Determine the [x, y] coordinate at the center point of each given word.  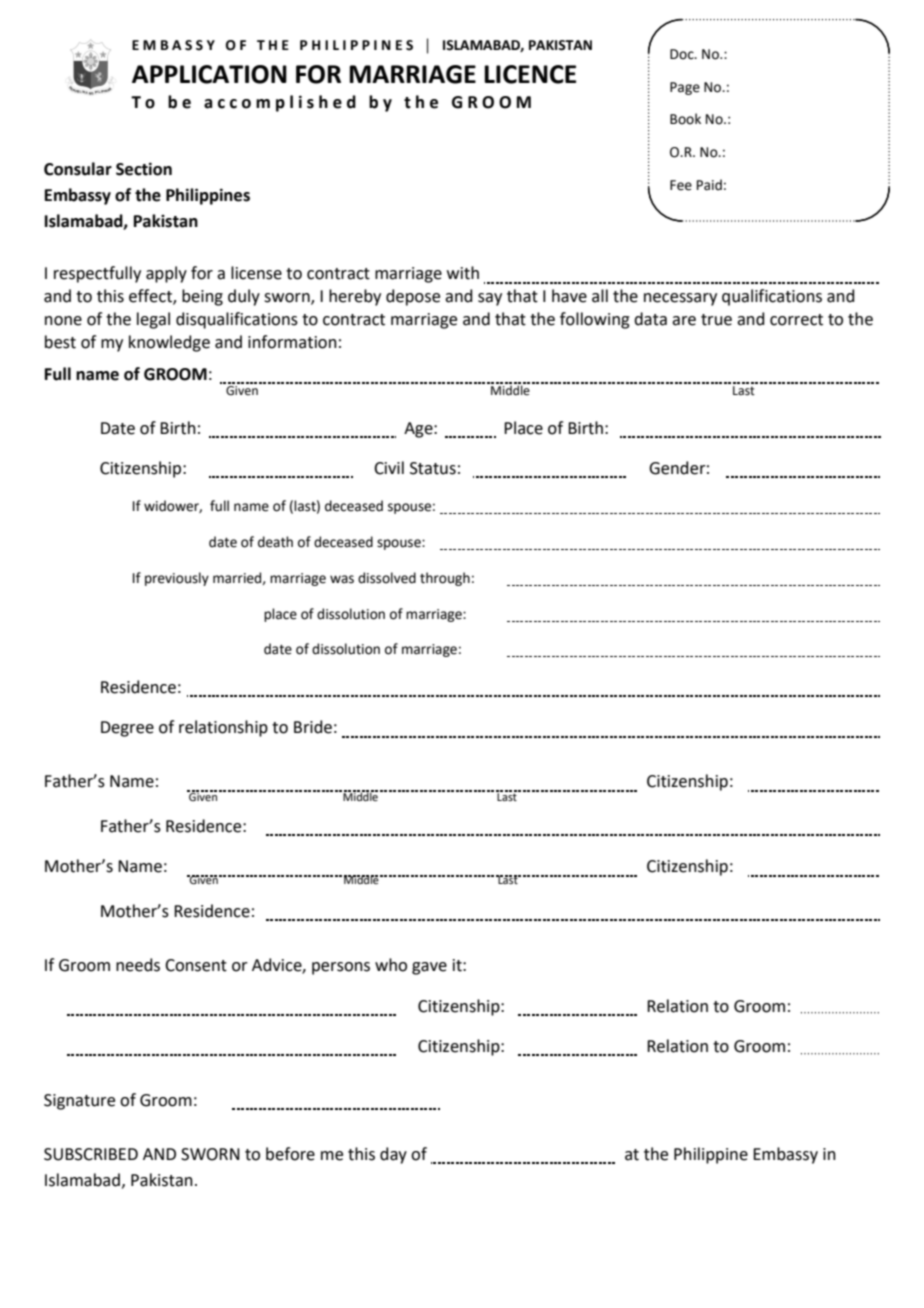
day [393, 1155]
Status [433, 468]
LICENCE [530, 74]
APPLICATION [209, 74]
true [716, 320]
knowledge [169, 343]
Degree [127, 729]
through [445, 579]
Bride [313, 727]
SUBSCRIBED [91, 1154]
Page [685, 88]
